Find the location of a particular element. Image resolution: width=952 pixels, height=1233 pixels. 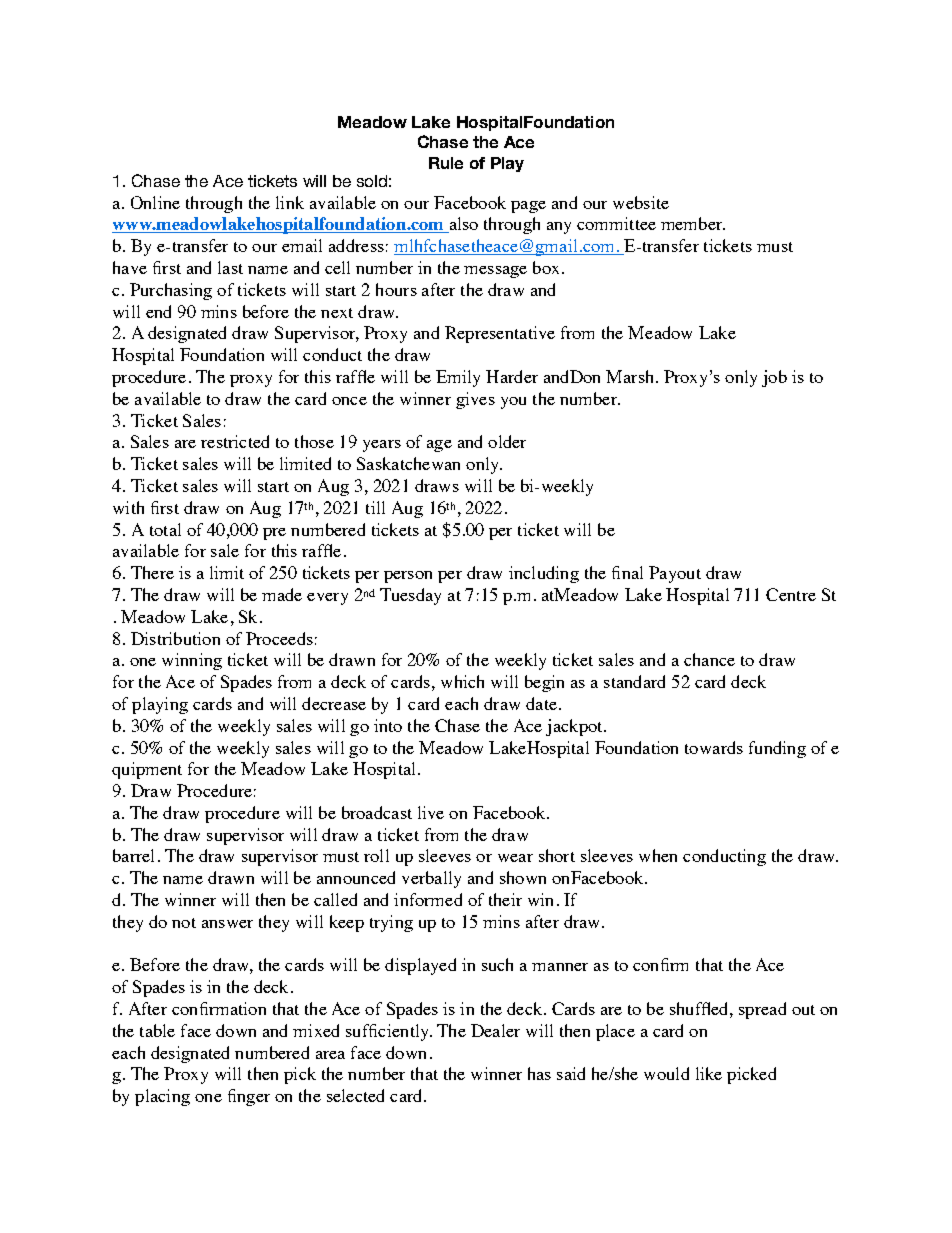

like is located at coordinates (709, 1073).
